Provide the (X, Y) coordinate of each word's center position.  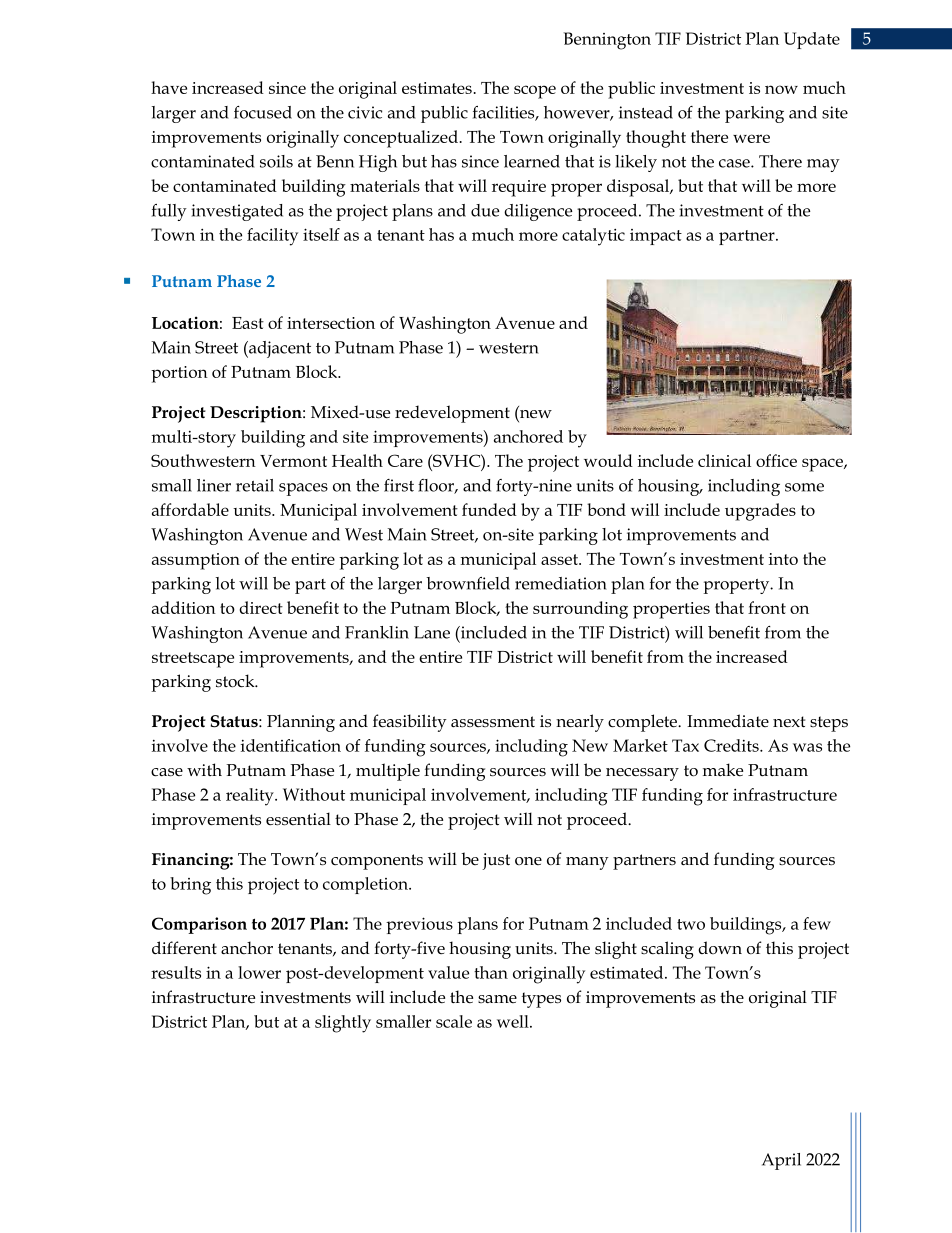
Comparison (199, 925)
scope (535, 92)
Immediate (728, 720)
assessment (493, 722)
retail (255, 485)
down (720, 947)
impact (656, 237)
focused (263, 112)
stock (236, 681)
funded (489, 509)
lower (259, 972)
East (248, 323)
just (496, 861)
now (781, 89)
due (485, 210)
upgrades (760, 512)
